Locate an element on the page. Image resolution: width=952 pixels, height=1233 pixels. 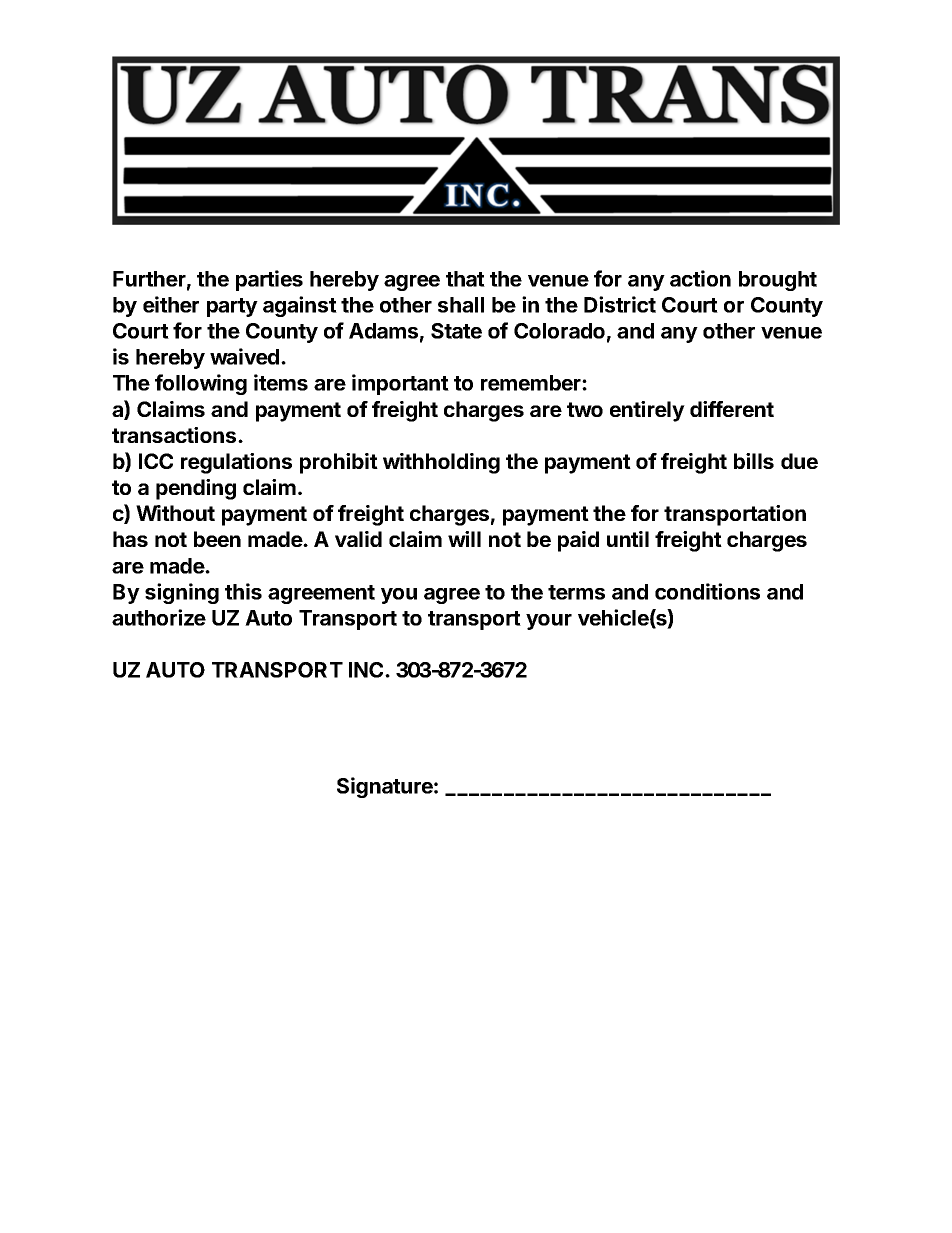
remember is located at coordinates (532, 383).
